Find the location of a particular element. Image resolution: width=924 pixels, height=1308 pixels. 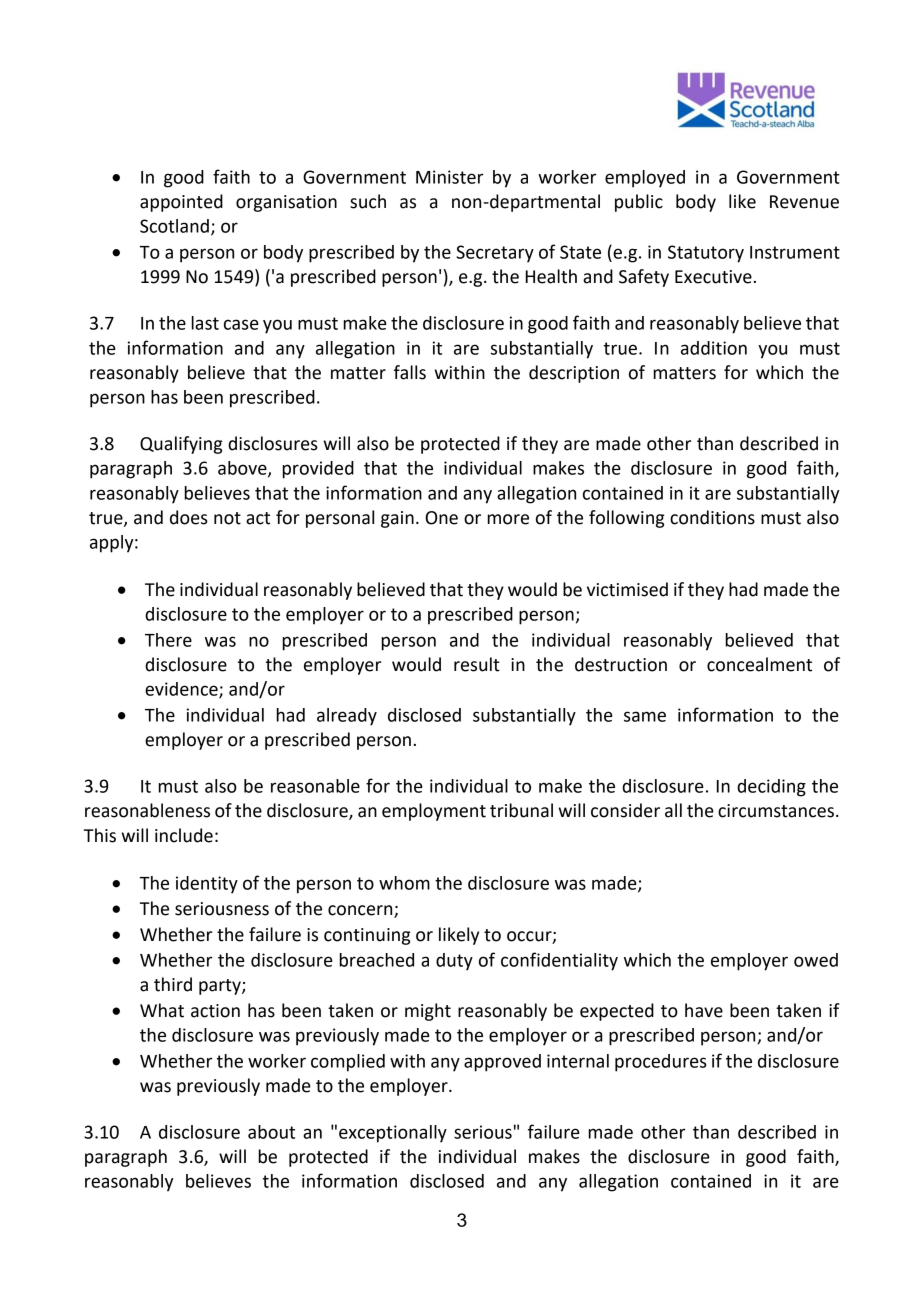

result is located at coordinates (477, 664).
